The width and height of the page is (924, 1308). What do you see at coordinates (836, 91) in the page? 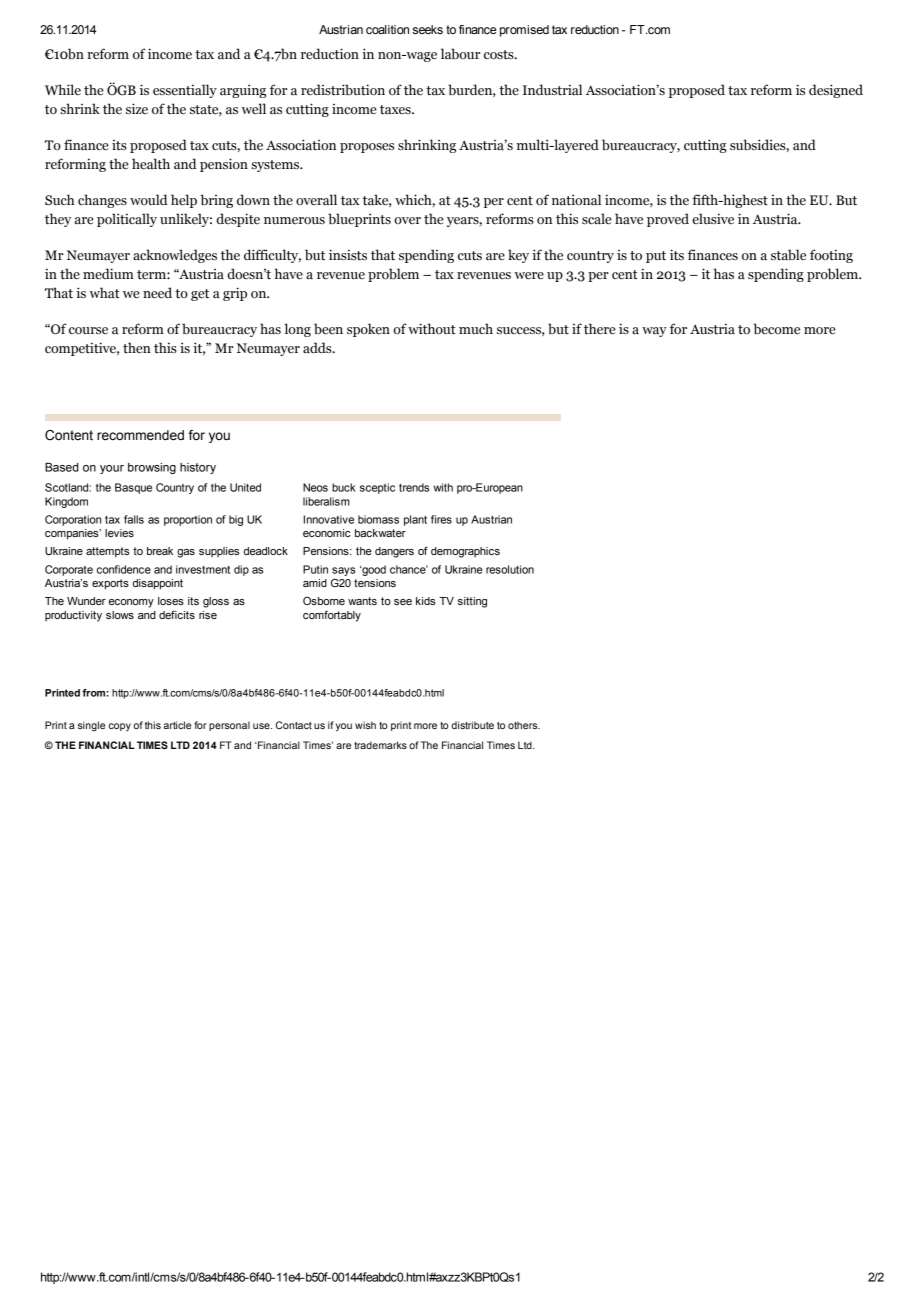
I see `designed` at bounding box center [836, 91].
